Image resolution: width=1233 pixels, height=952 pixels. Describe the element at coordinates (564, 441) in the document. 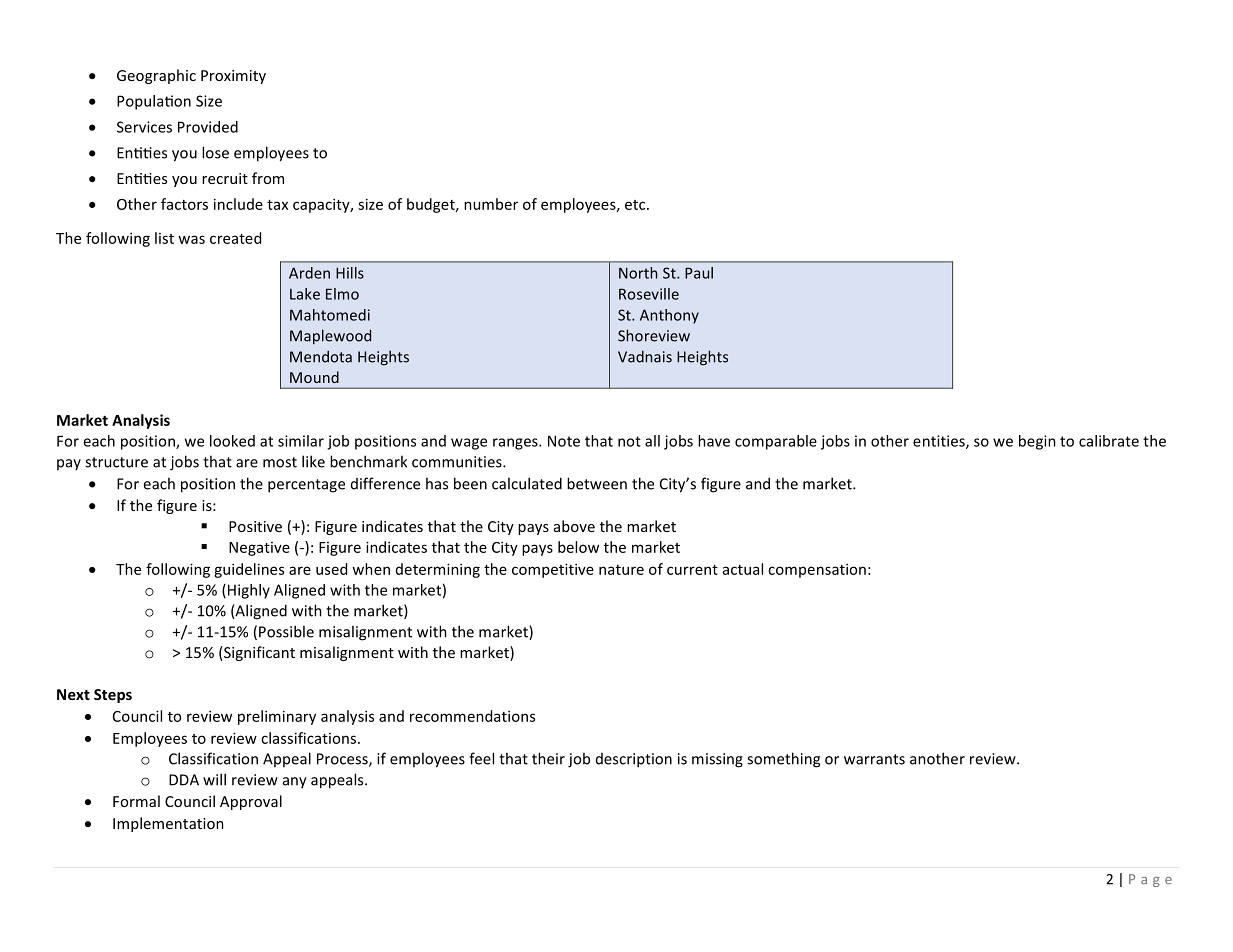

I see `Note` at that location.
